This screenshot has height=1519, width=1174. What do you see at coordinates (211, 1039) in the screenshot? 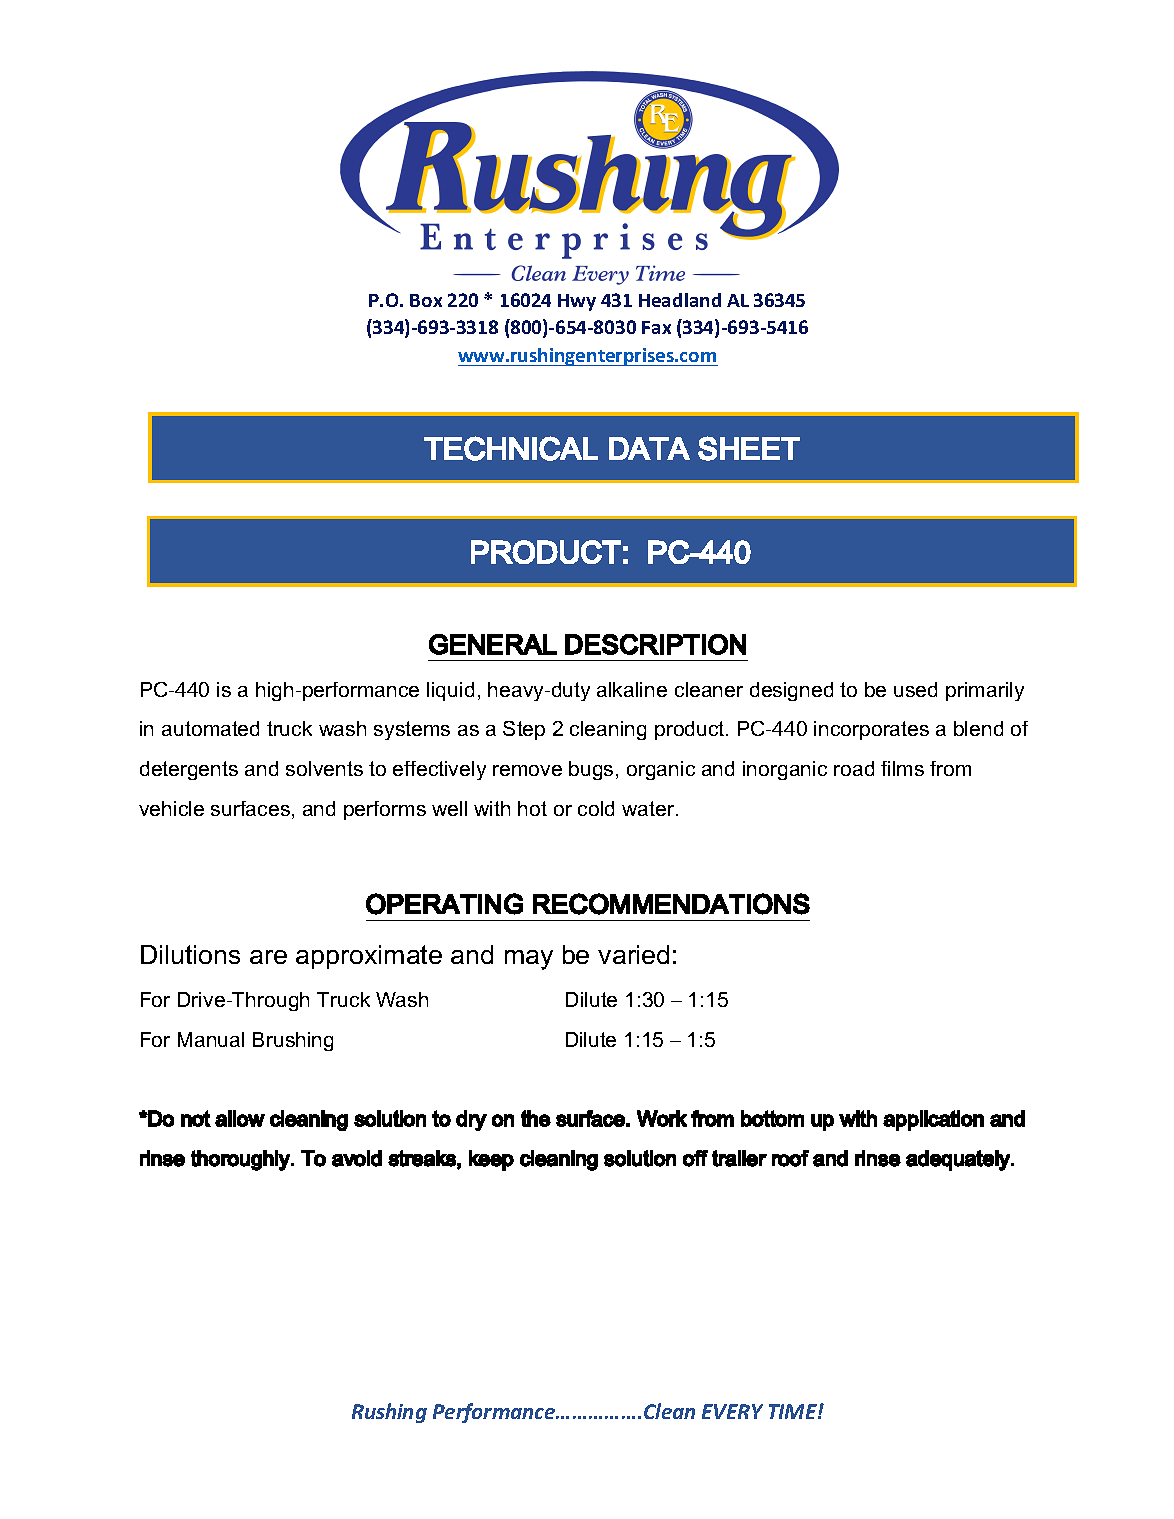
I see `Manual` at bounding box center [211, 1039].
